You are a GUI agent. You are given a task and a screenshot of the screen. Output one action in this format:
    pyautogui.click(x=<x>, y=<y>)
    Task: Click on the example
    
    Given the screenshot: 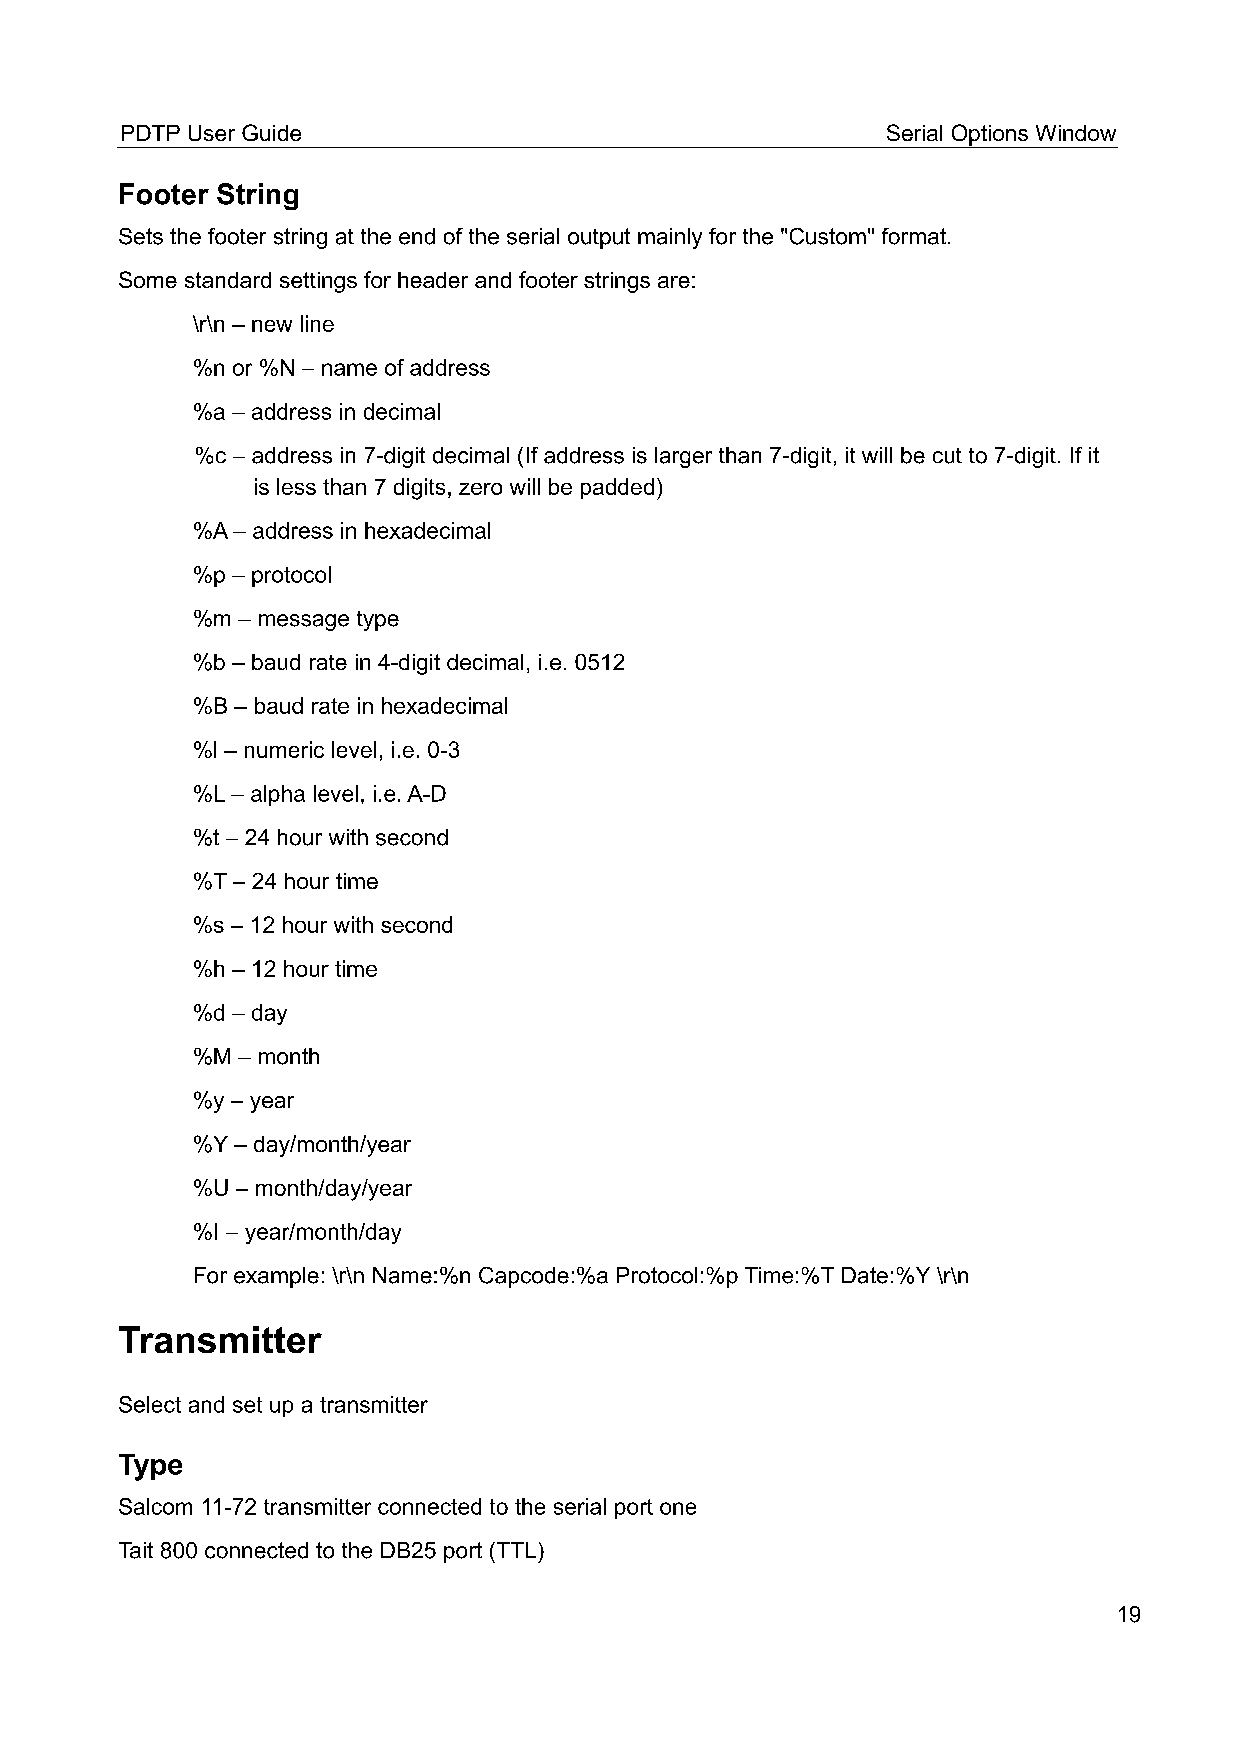 What is the action you would take?
    pyautogui.click(x=276, y=1277)
